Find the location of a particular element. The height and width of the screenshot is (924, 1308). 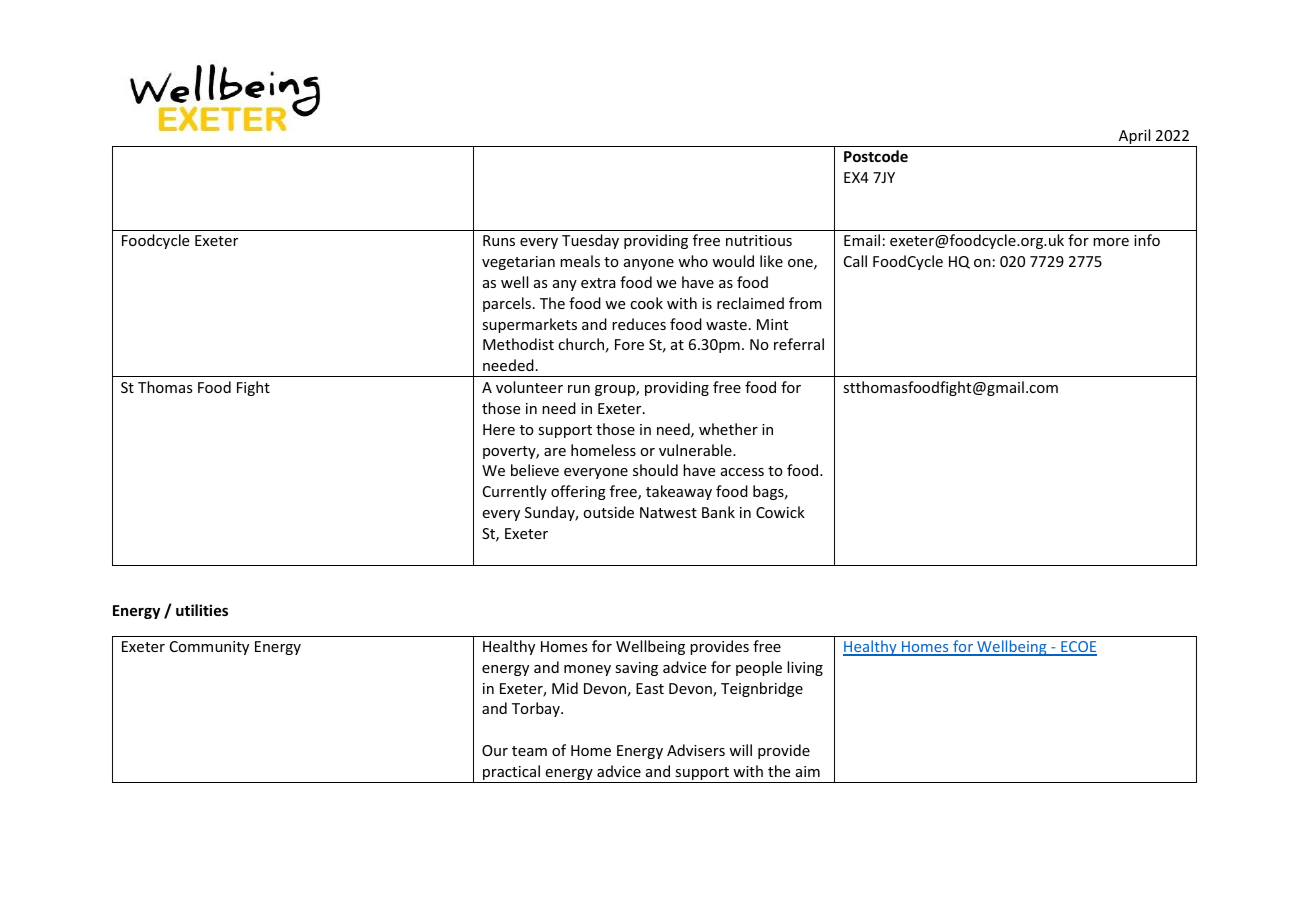

Postcode is located at coordinates (876, 156).
